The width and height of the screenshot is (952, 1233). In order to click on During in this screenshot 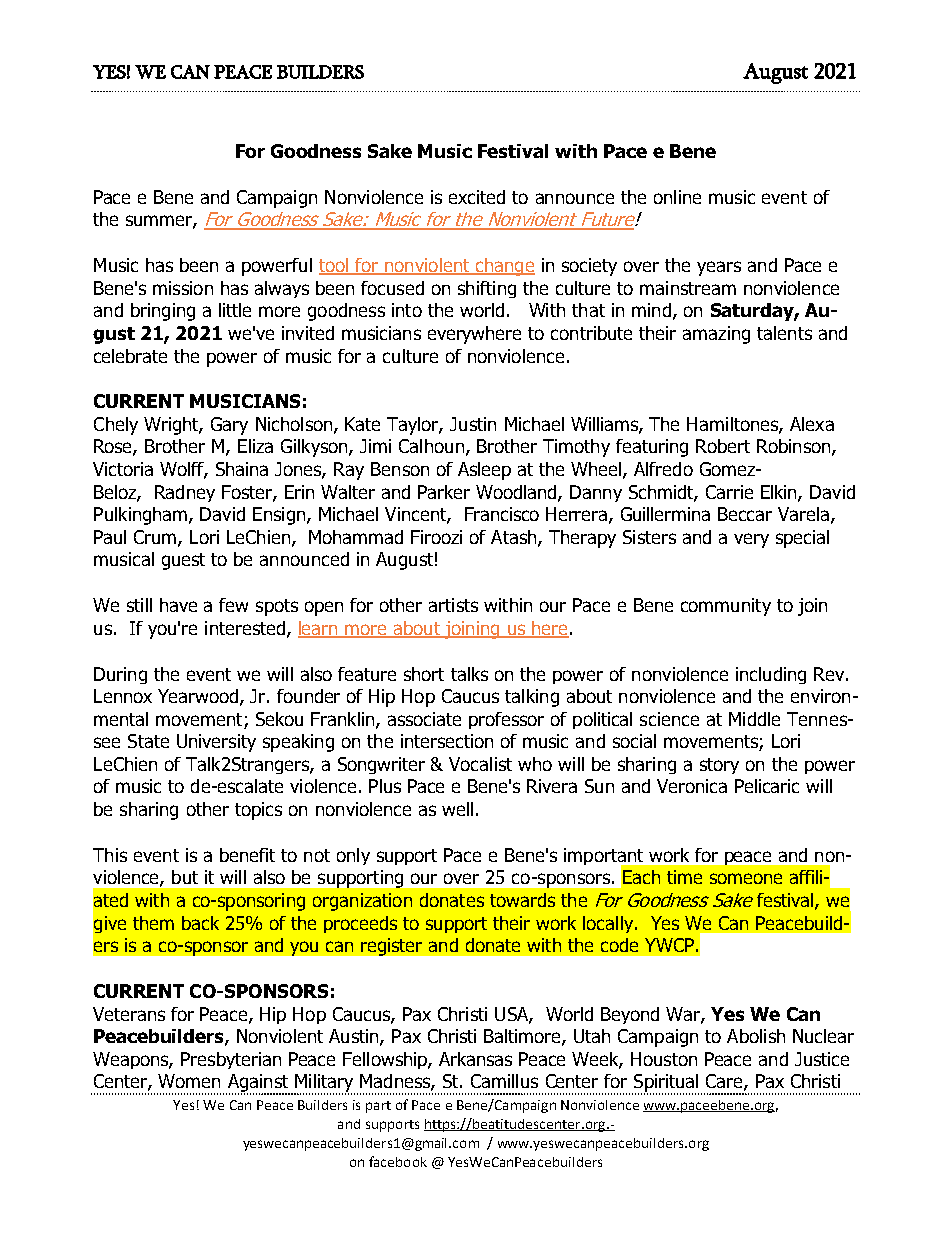, I will do `click(120, 675)`.
